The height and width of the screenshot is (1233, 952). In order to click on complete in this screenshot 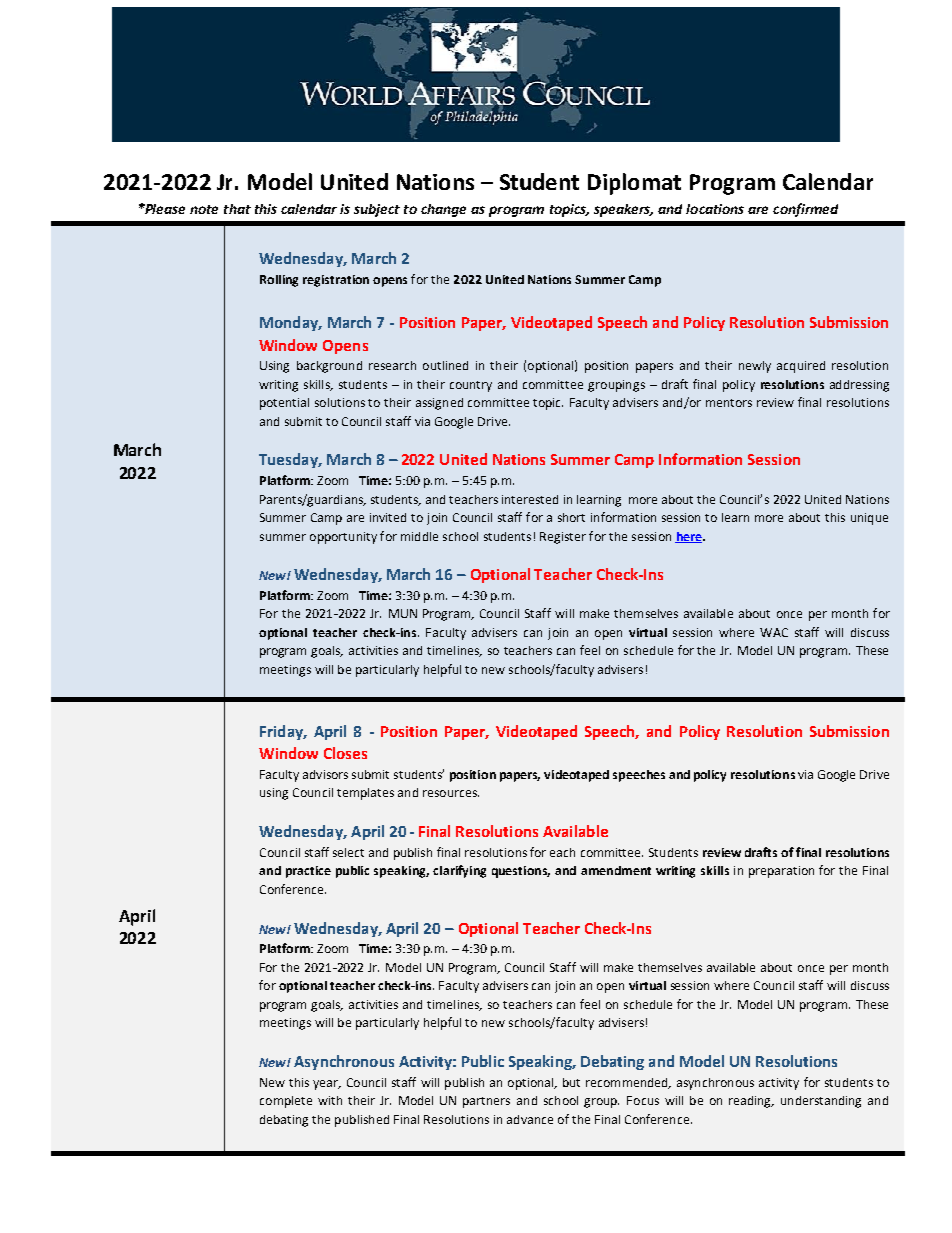, I will do `click(286, 1102)`.
